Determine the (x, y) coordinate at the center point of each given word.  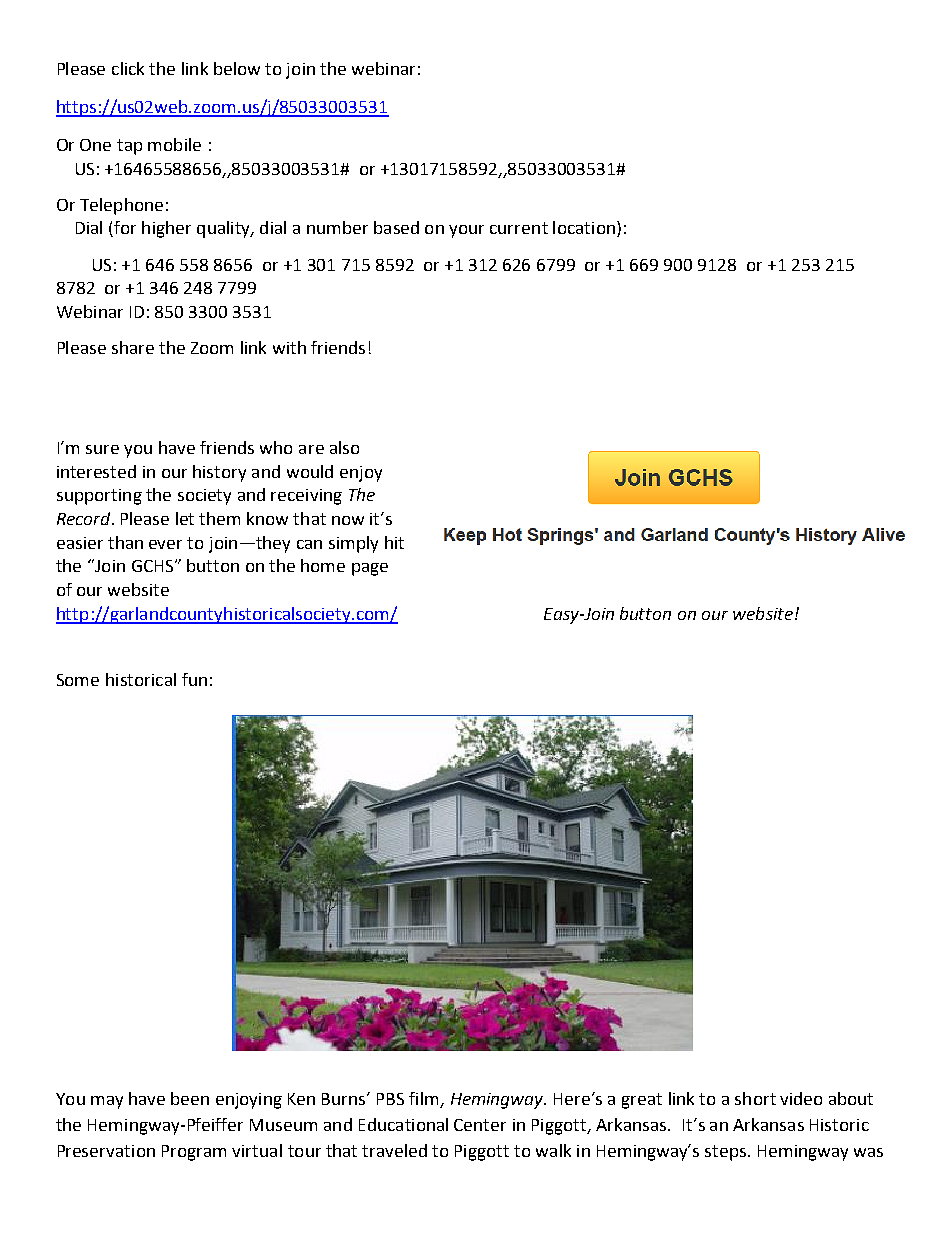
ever (165, 544)
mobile (174, 144)
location (584, 227)
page (370, 569)
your (466, 231)
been (190, 1098)
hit (394, 542)
